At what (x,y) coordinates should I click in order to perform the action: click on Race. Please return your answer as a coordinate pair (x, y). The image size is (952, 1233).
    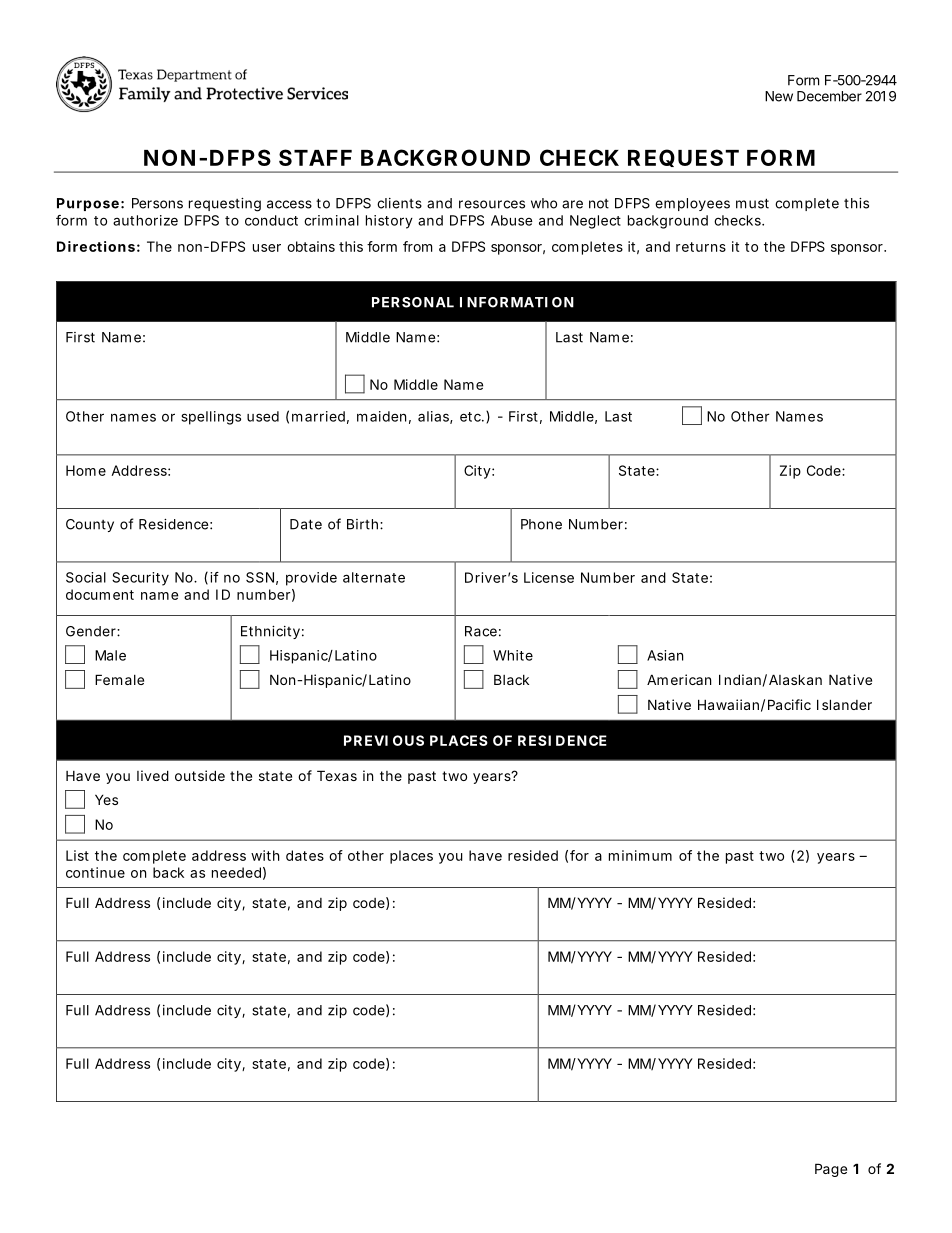
    Looking at the image, I should click on (481, 631).
